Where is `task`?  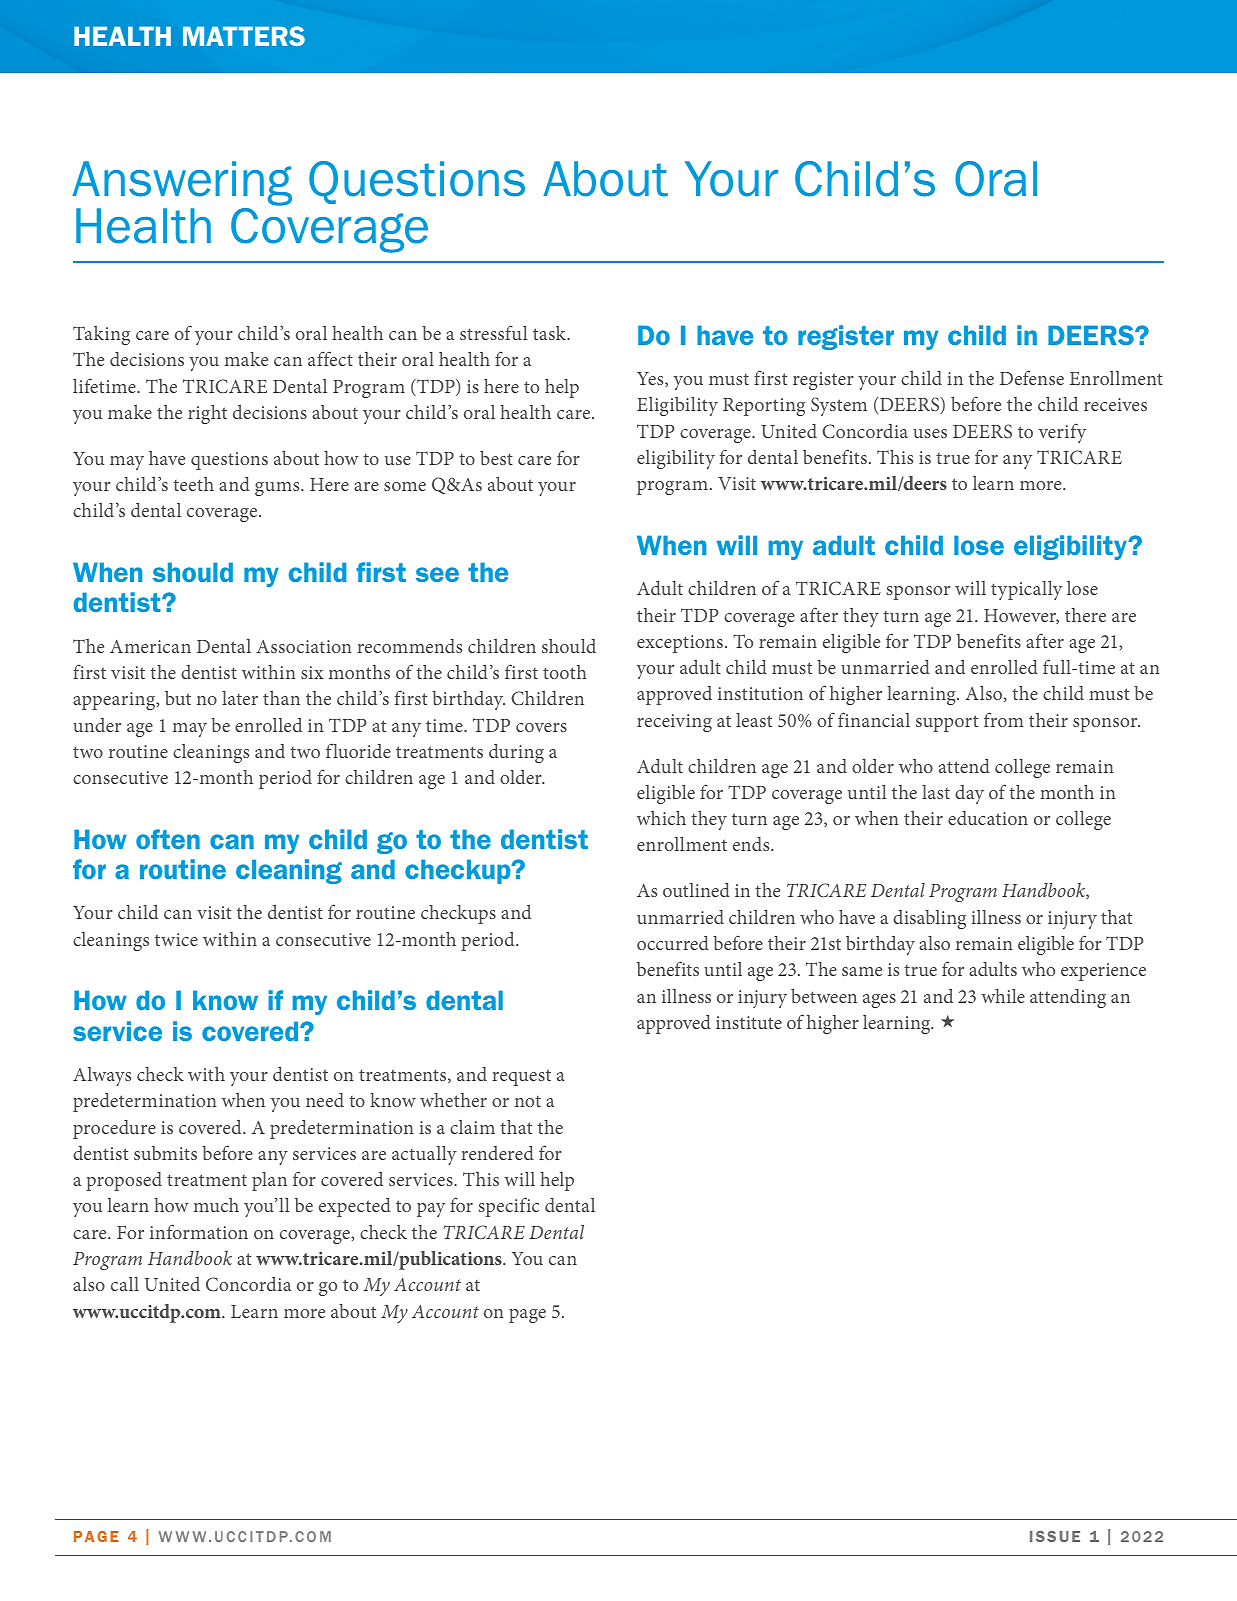 task is located at coordinates (551, 333).
